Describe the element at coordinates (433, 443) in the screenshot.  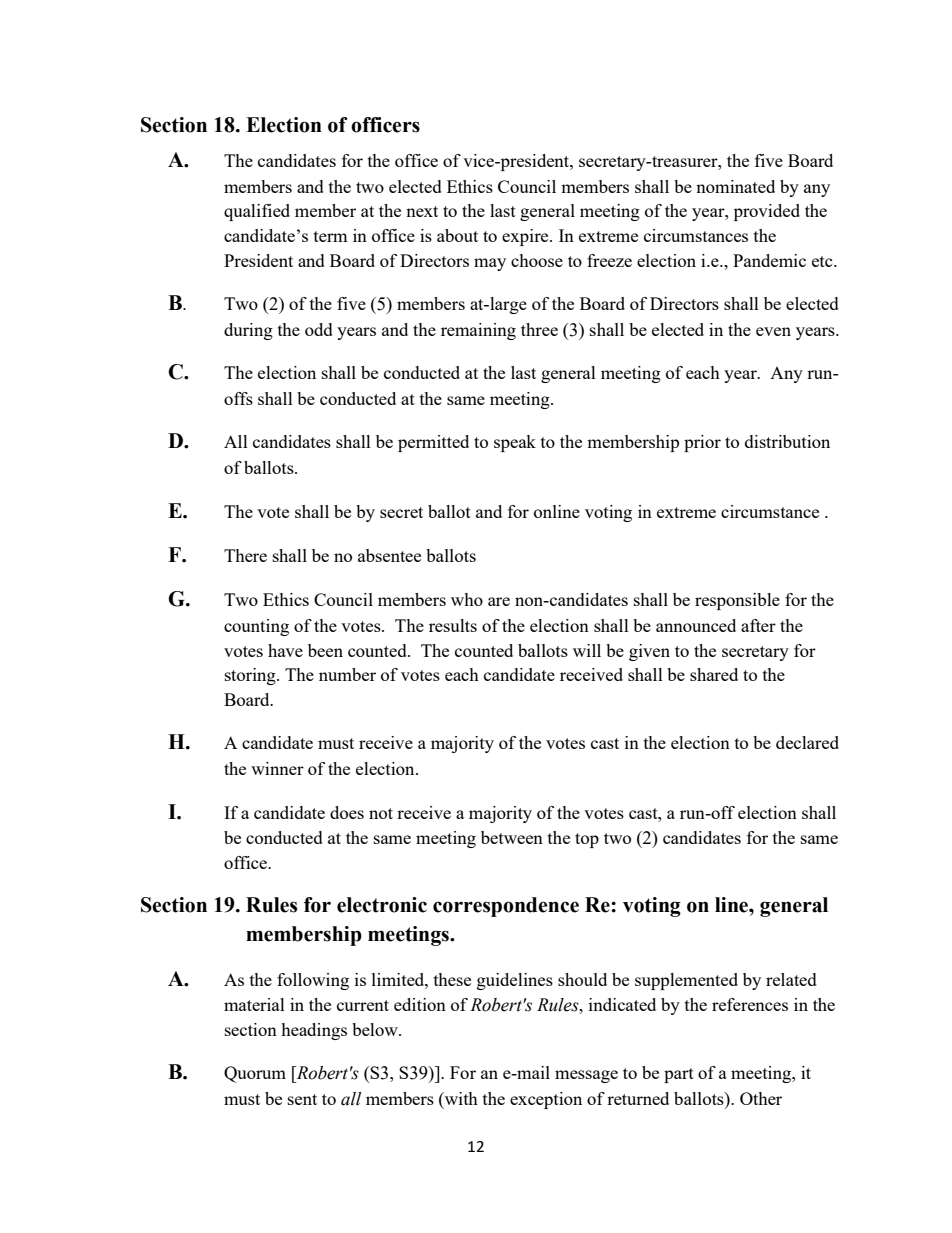
I see `permitted` at that location.
